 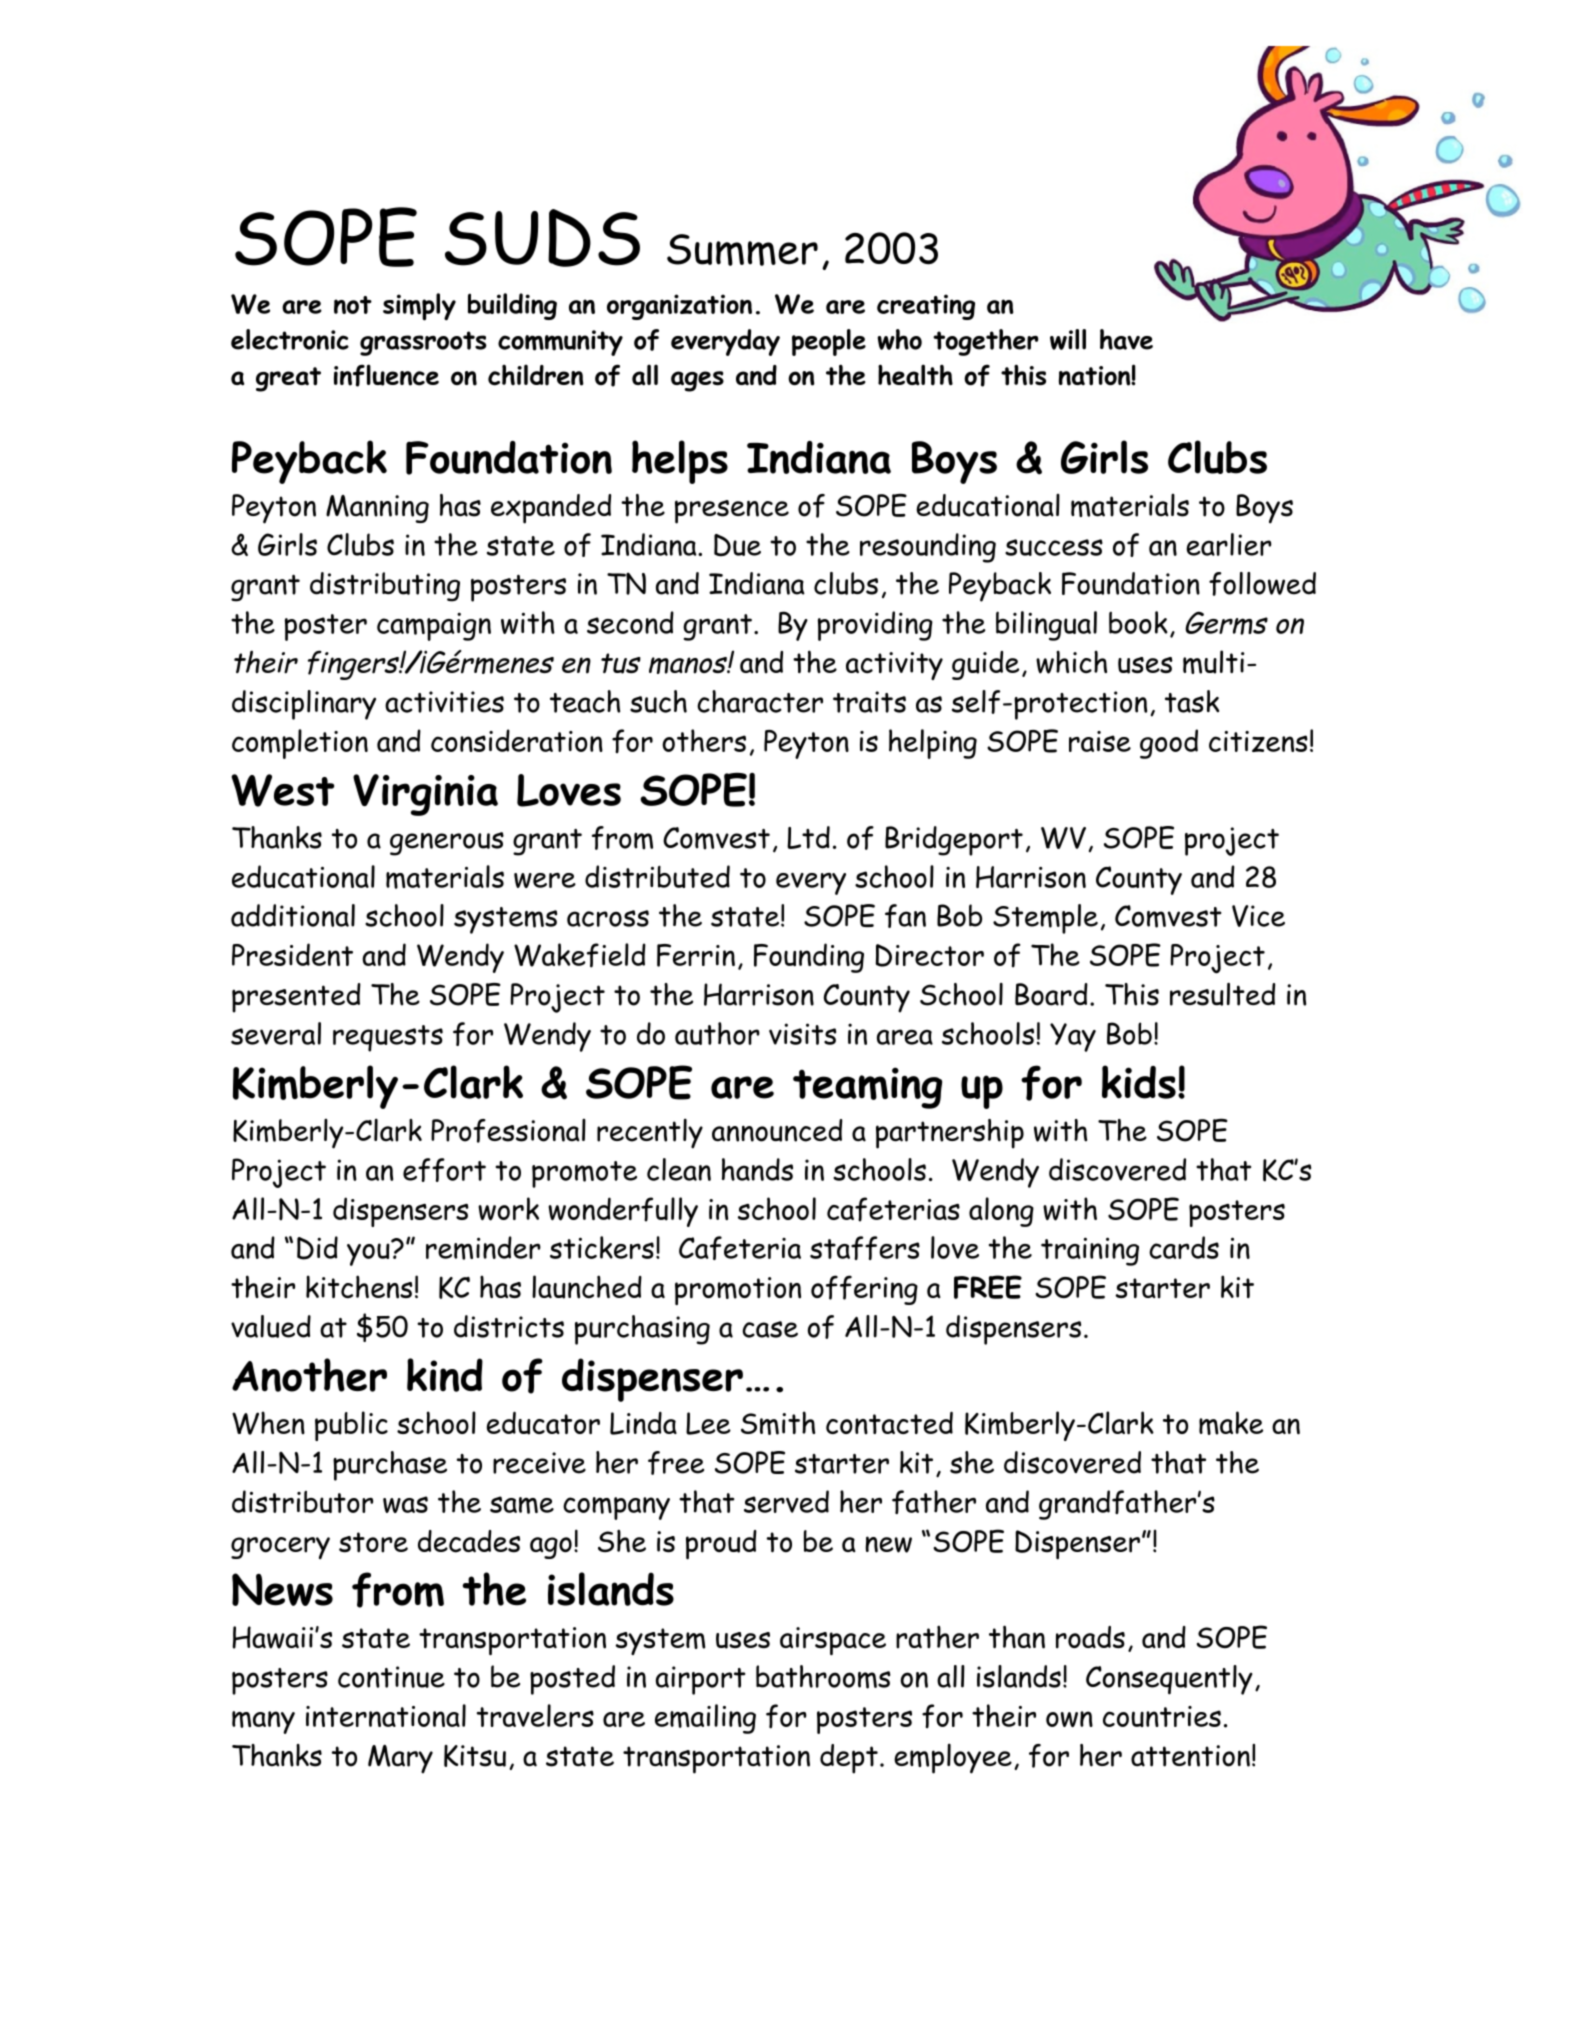 I want to click on have, so click(x=1126, y=339).
